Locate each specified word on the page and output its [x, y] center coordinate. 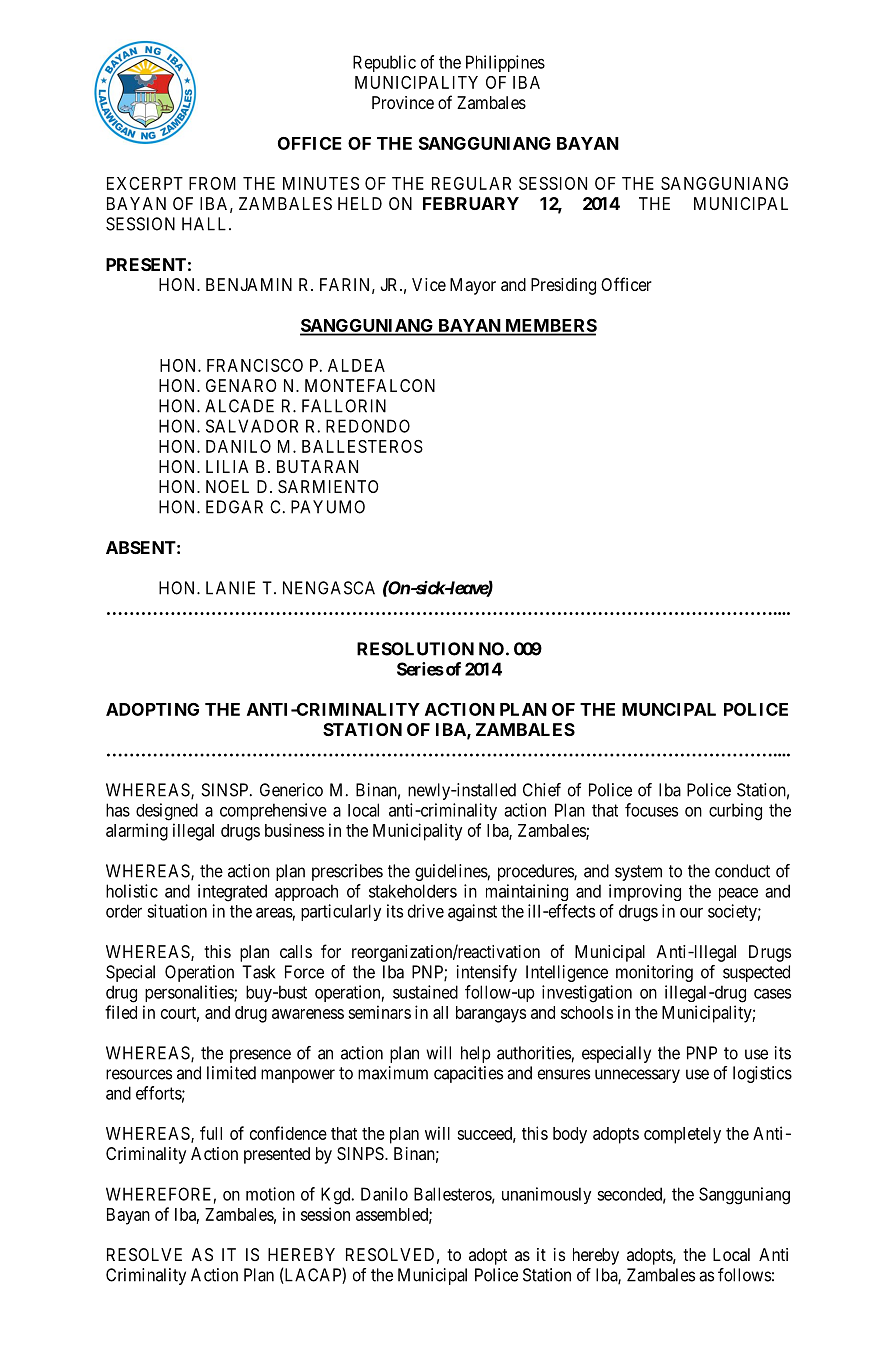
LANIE [230, 588]
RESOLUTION [415, 649]
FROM [212, 183]
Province [403, 102]
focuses [651, 810]
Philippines [505, 63]
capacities [468, 1074]
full [211, 1133]
